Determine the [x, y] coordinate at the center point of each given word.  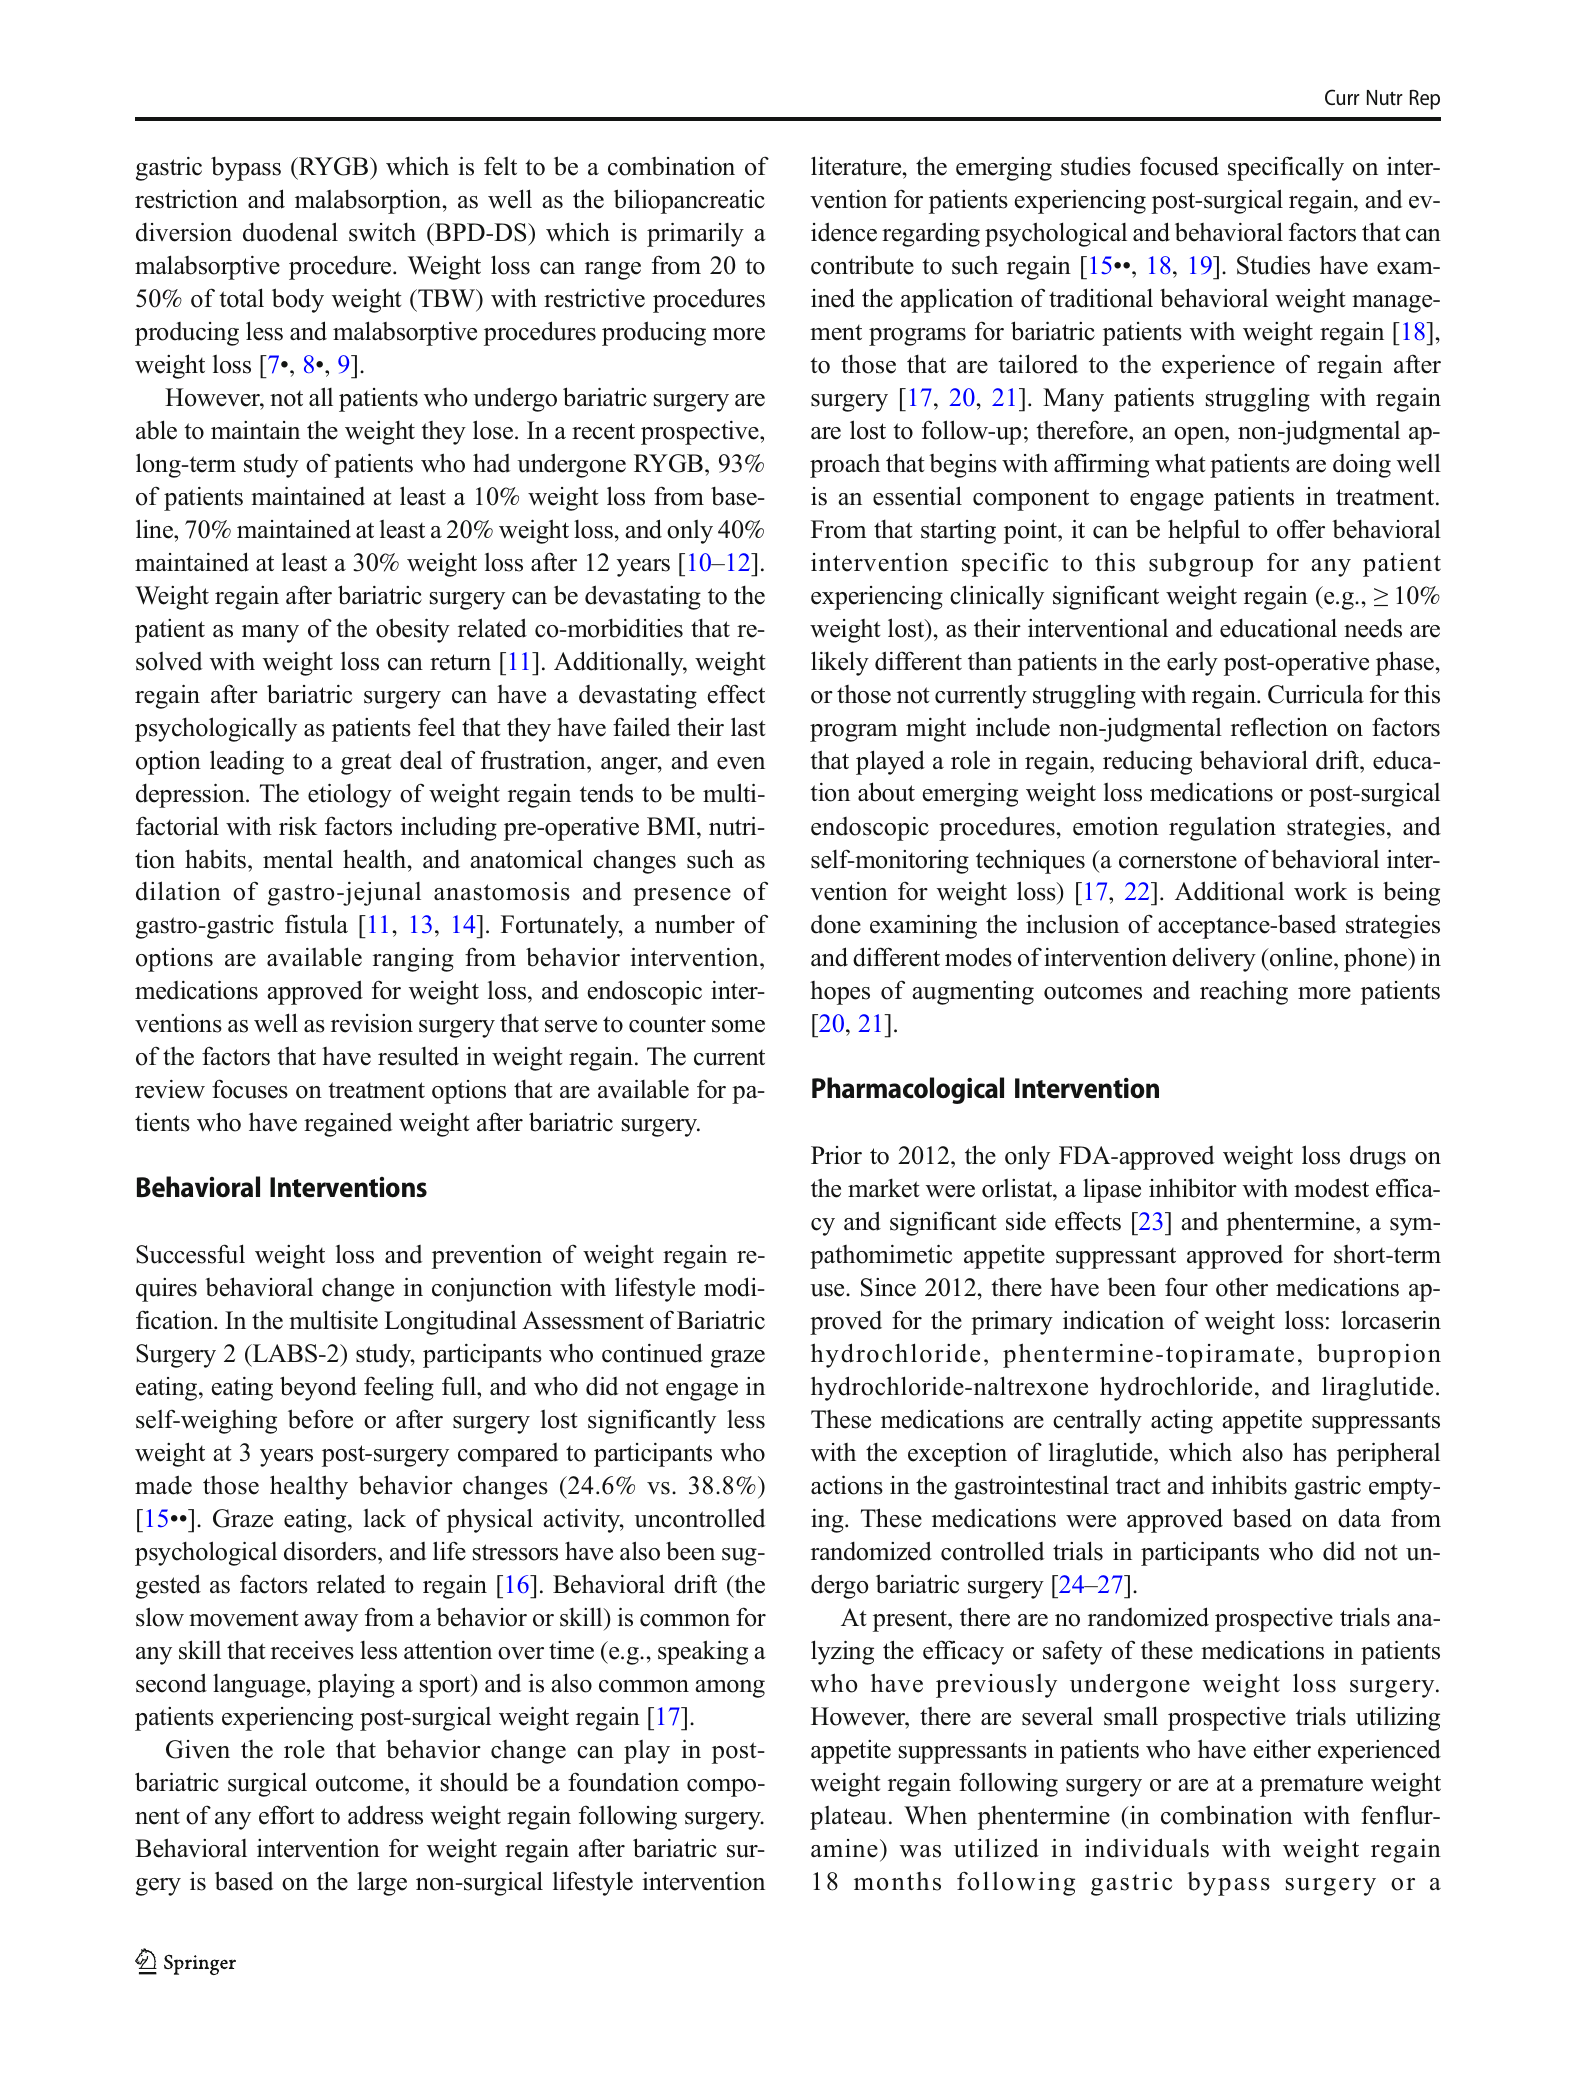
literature [857, 166]
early [1192, 664]
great [366, 764]
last [748, 727]
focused [1179, 166]
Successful [190, 1254]
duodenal [290, 232]
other [1242, 1287]
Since [888, 1287]
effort [286, 1815]
